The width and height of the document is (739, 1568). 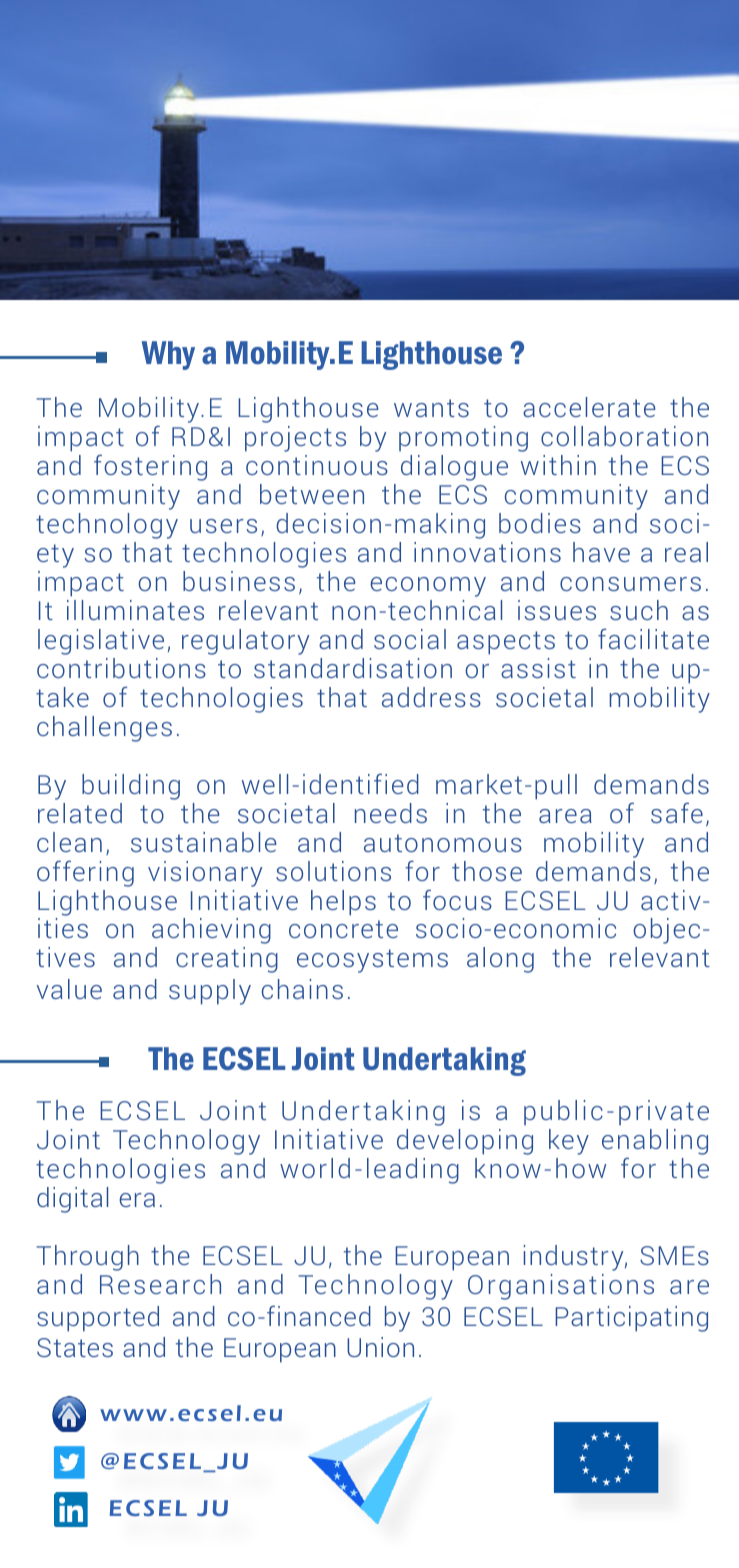 I want to click on illuminates, so click(x=135, y=610).
